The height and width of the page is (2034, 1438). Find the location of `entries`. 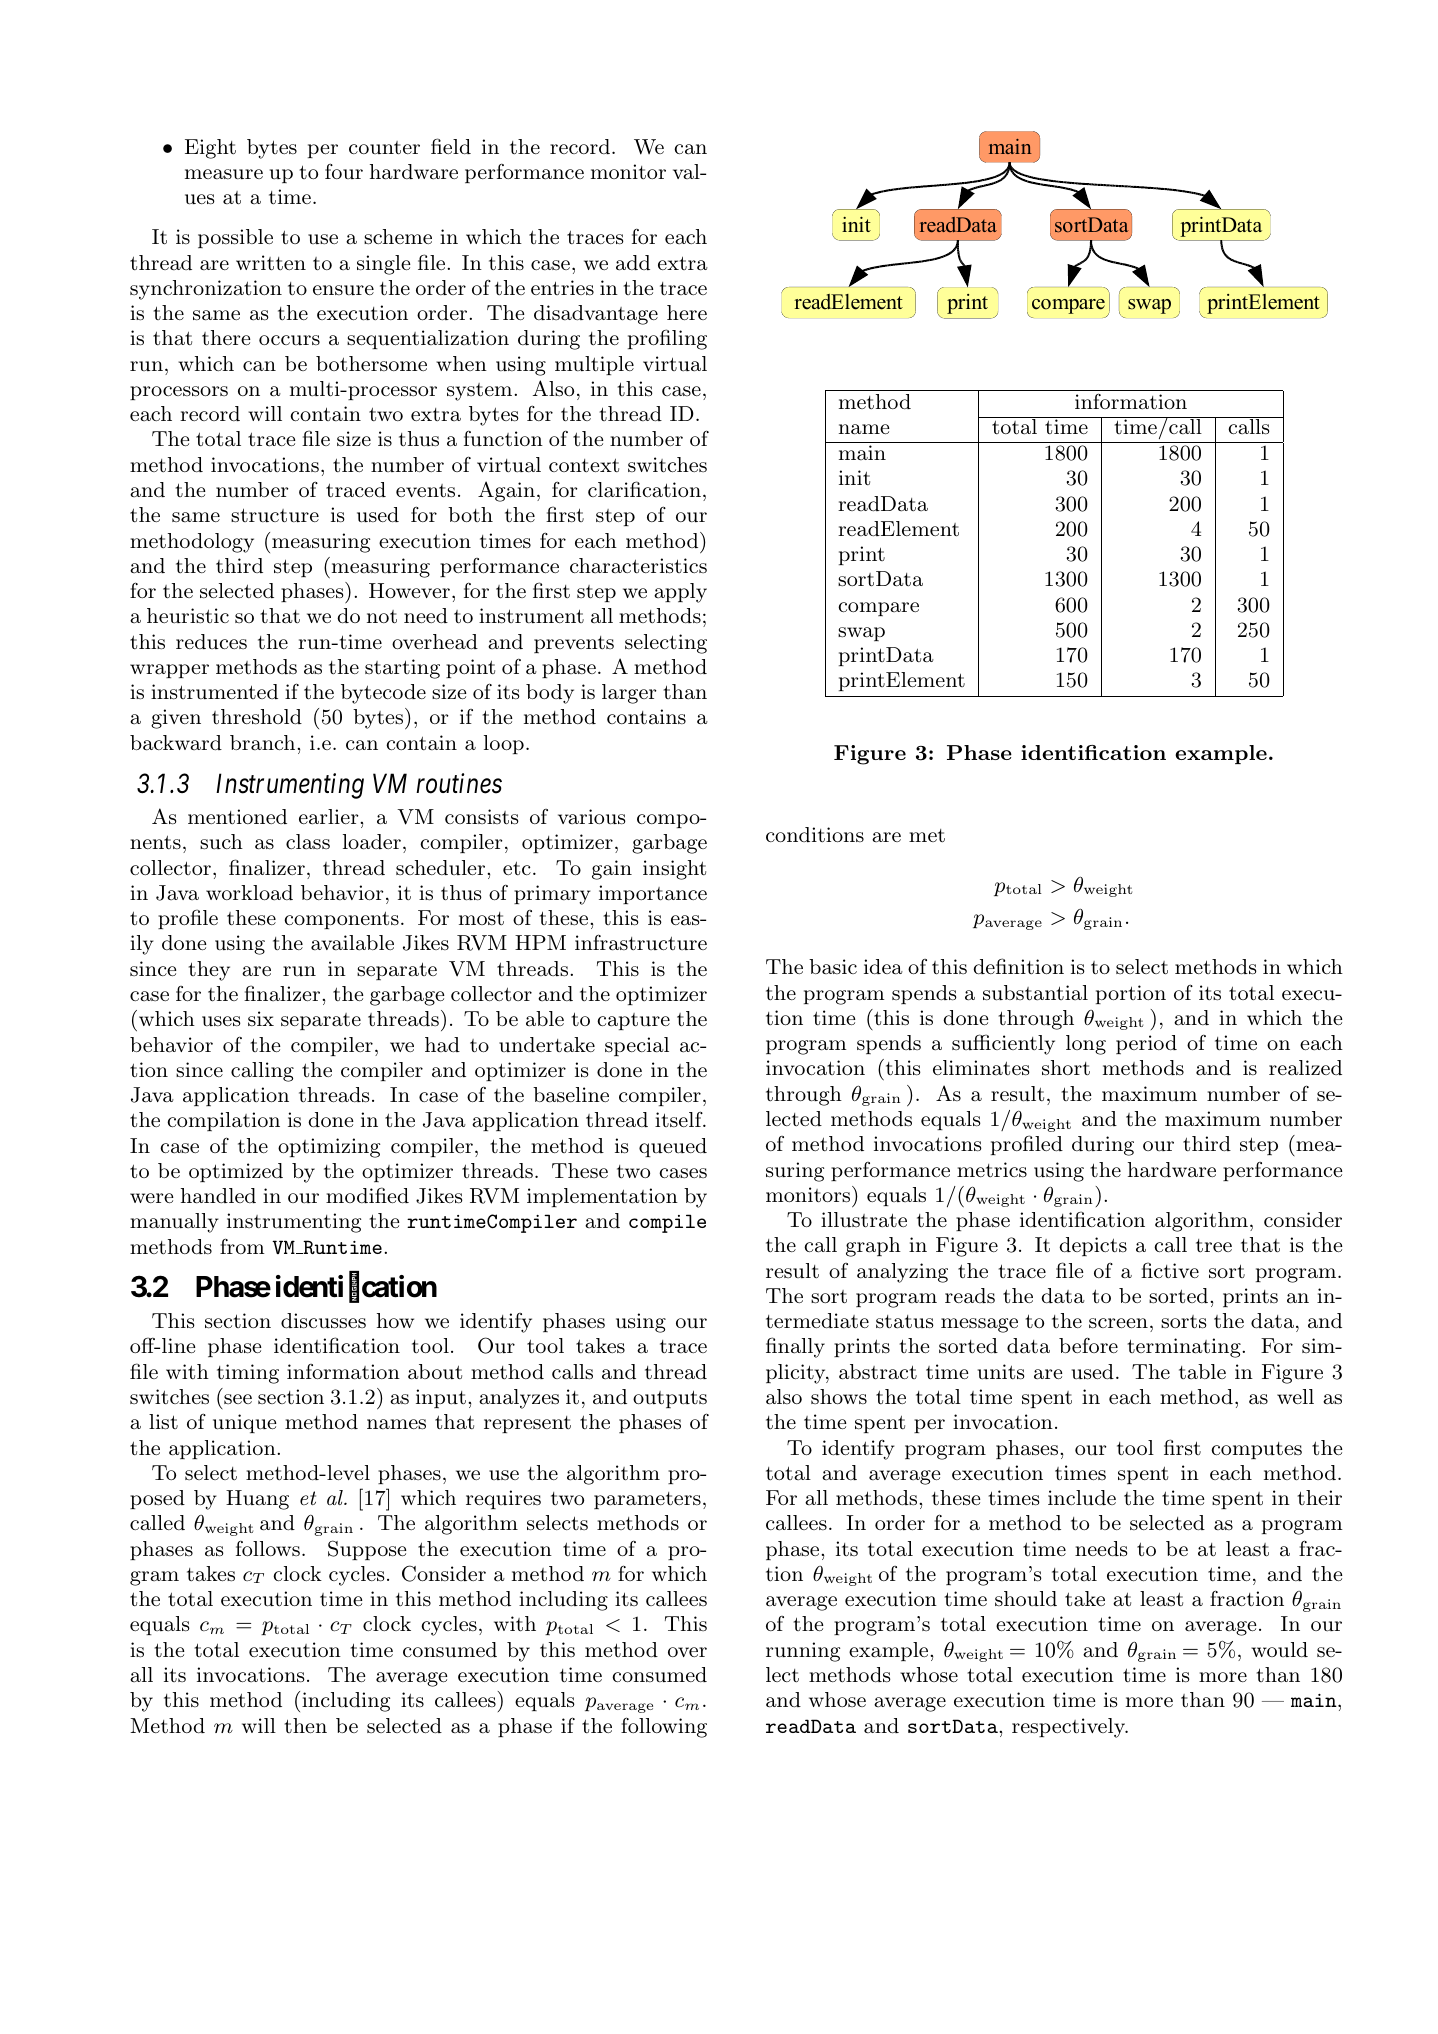

entries is located at coordinates (562, 287).
